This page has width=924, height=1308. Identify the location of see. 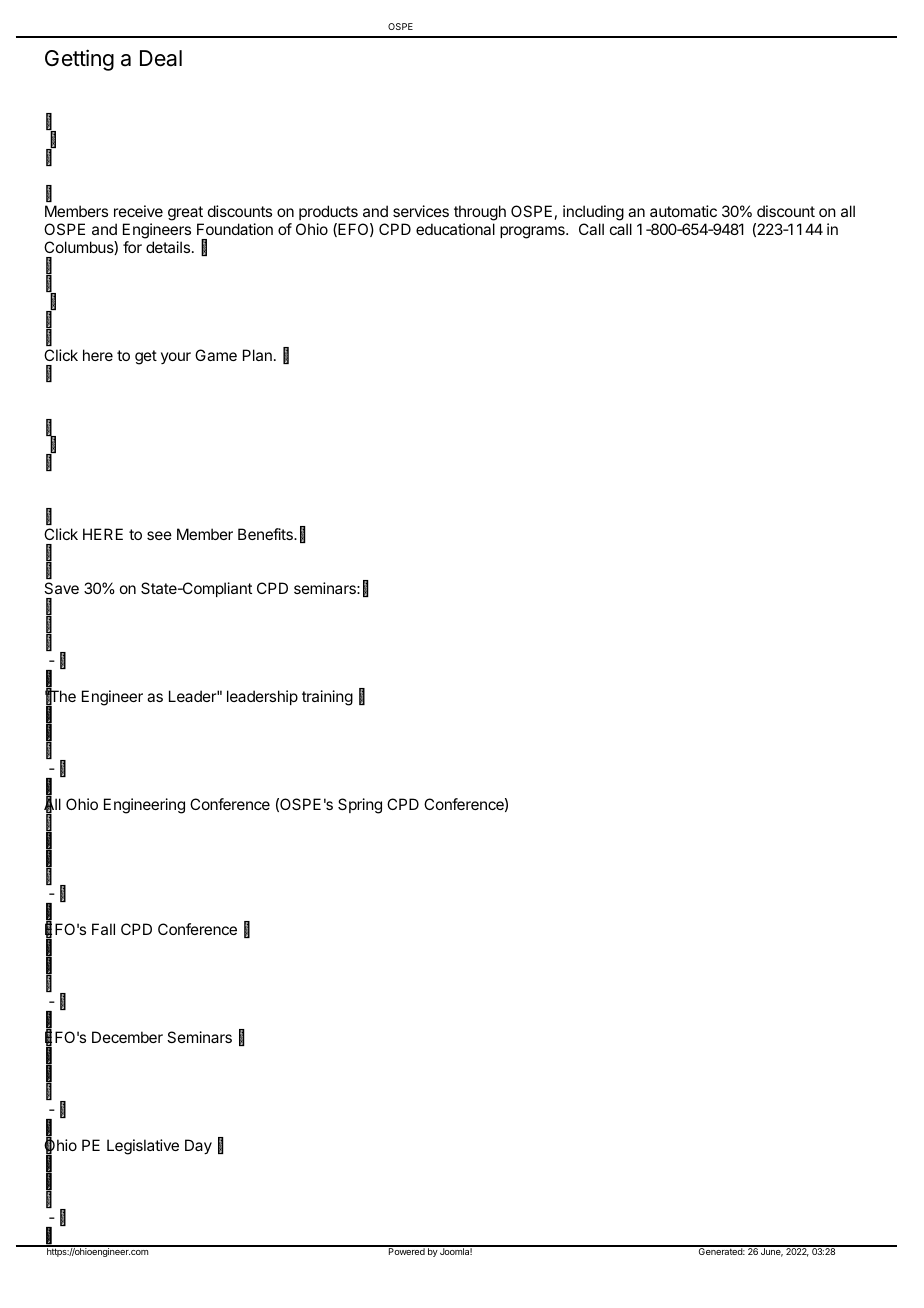
(159, 535).
